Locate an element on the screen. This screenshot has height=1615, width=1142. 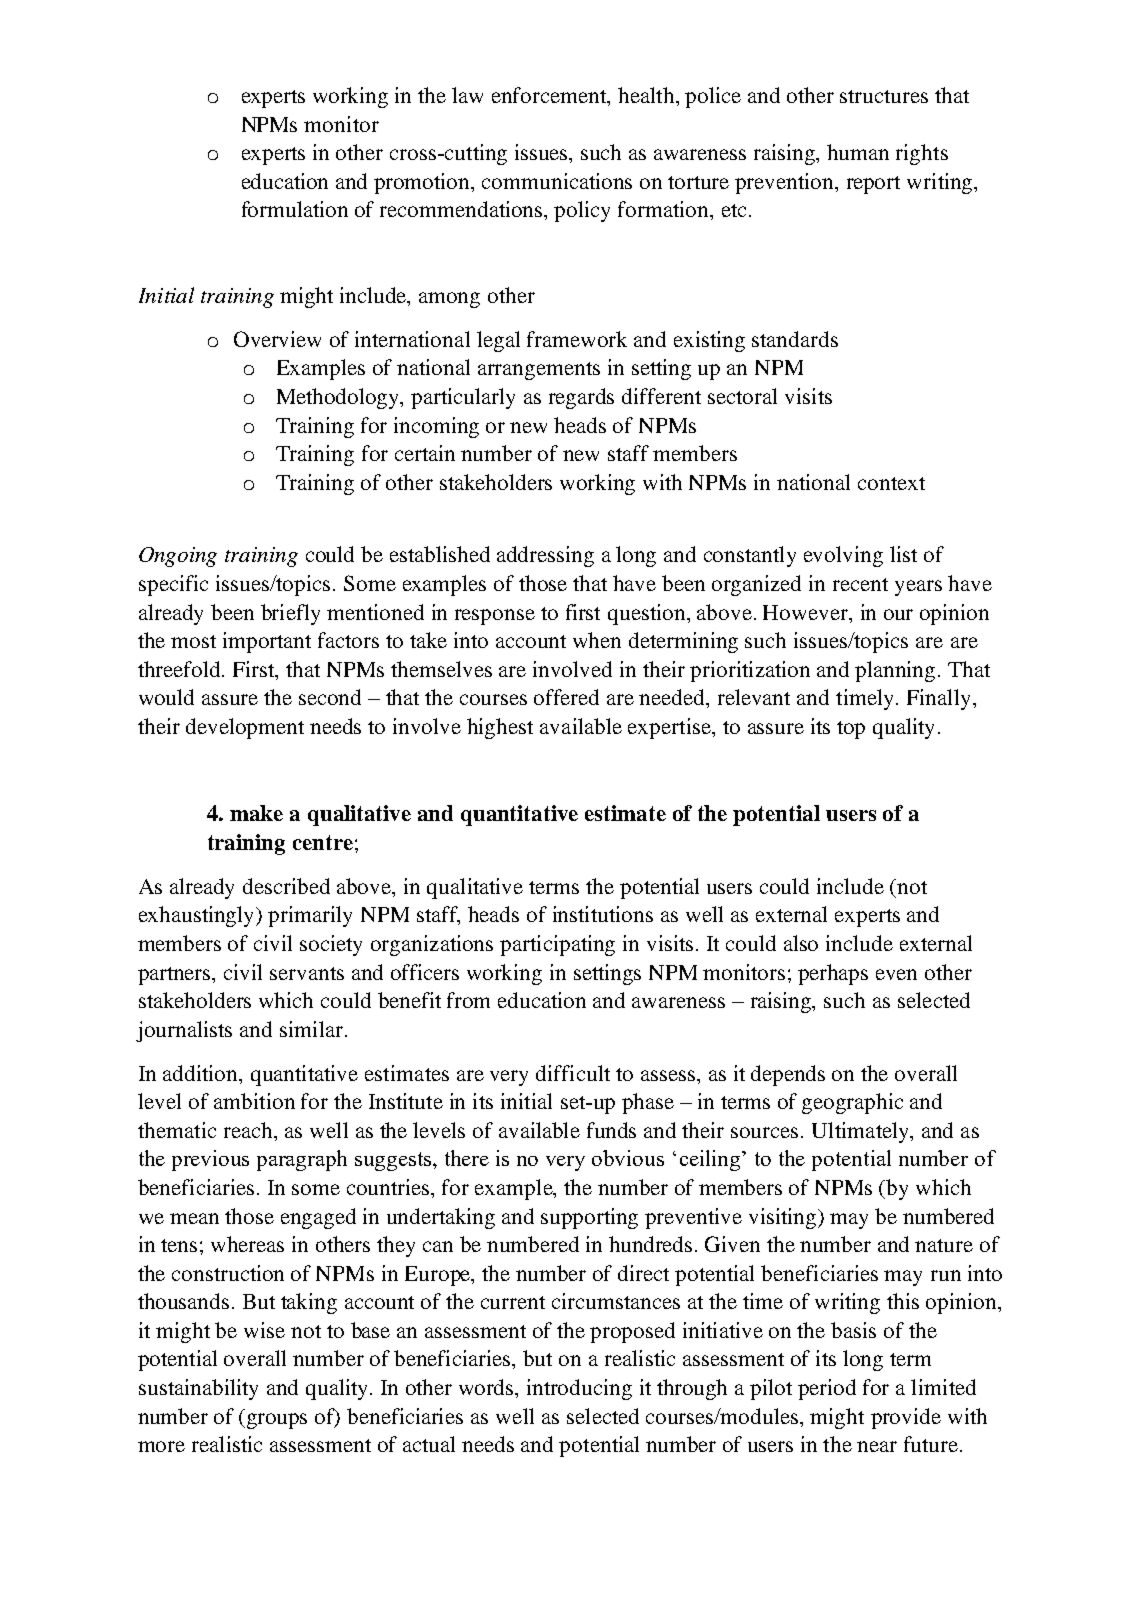
human is located at coordinates (858, 152).
